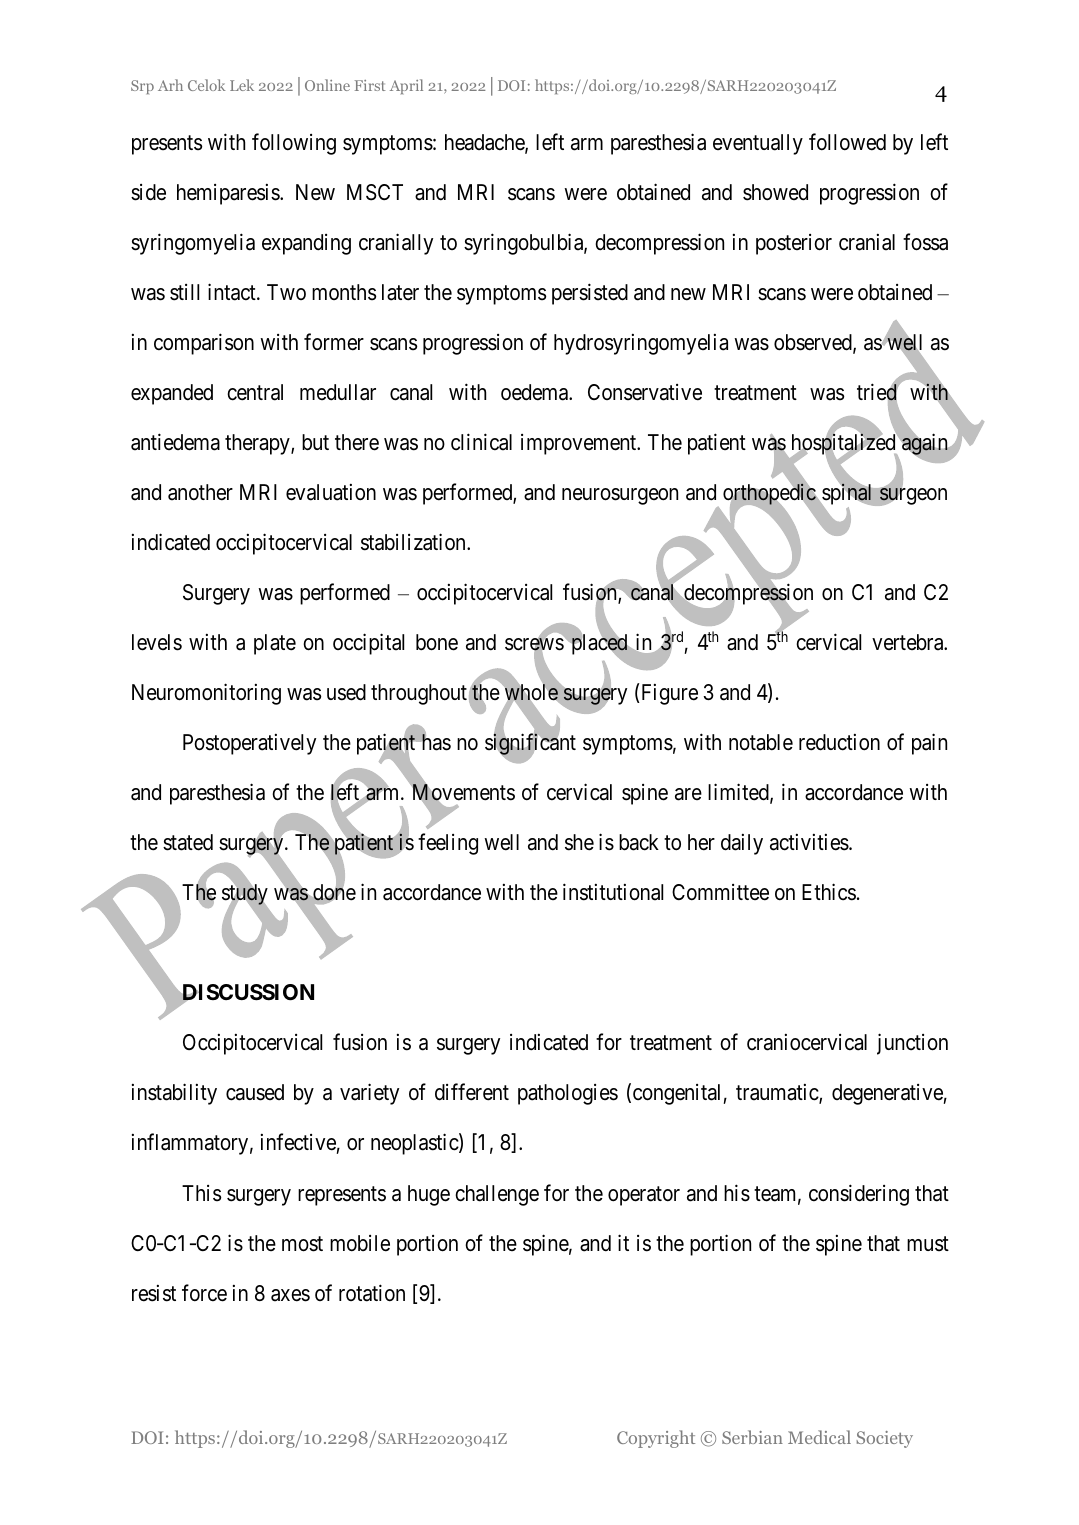  Describe the element at coordinates (839, 742) in the screenshot. I see `reduction` at that location.
